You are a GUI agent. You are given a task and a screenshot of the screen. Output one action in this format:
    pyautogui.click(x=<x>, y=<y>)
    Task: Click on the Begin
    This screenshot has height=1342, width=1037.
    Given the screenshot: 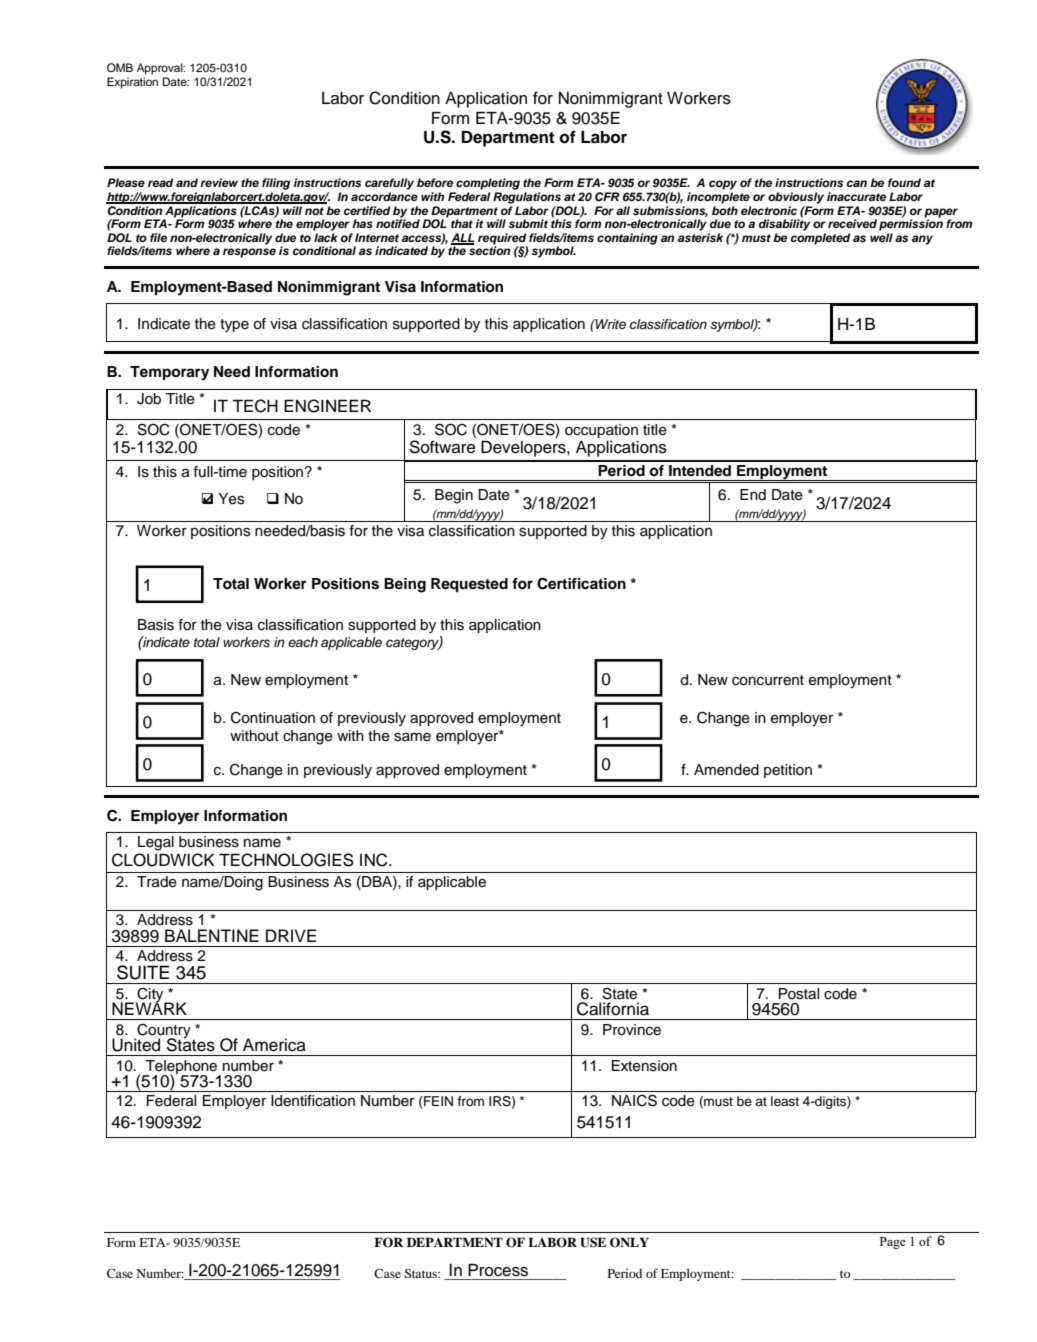 What is the action you would take?
    pyautogui.click(x=454, y=496)
